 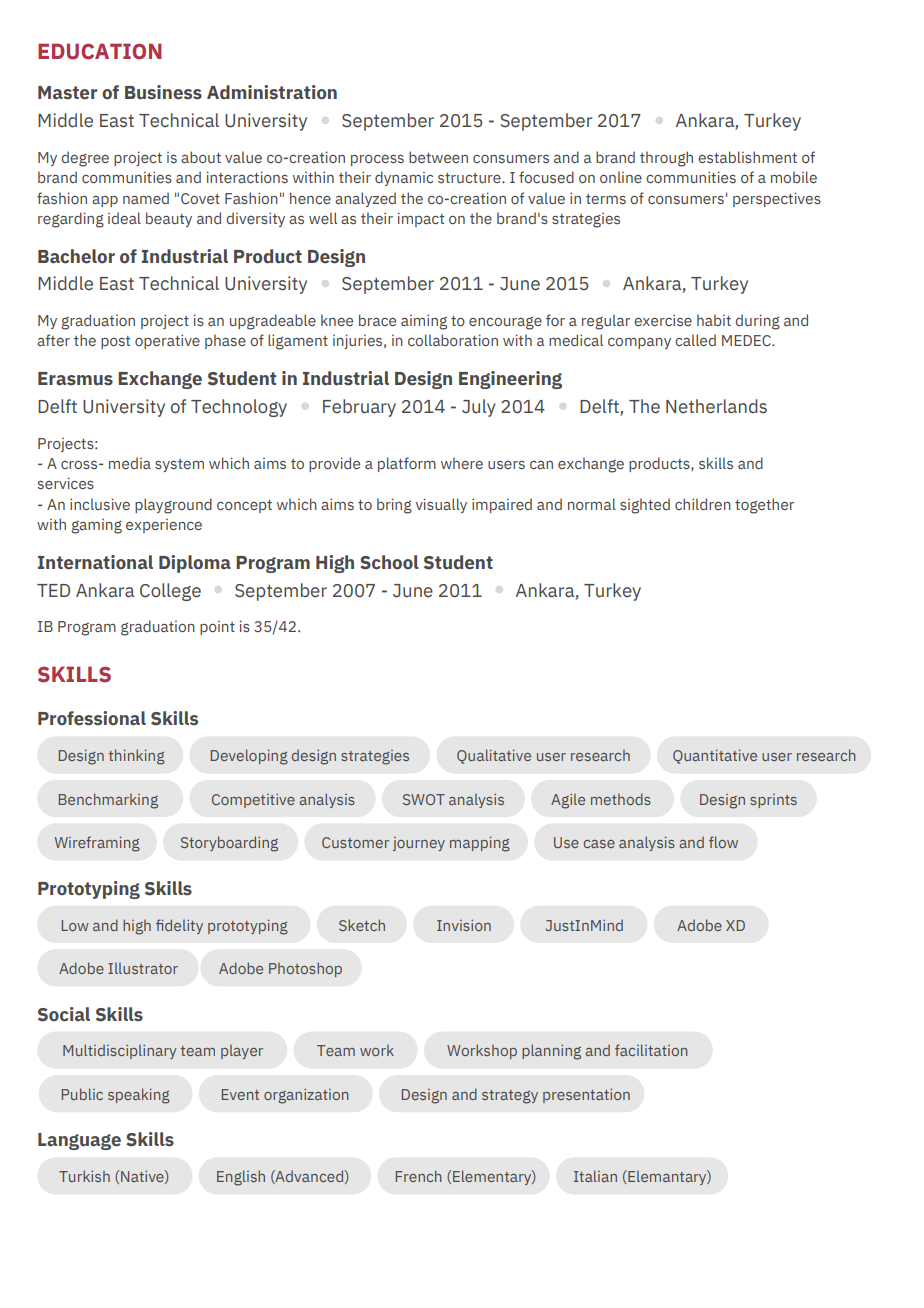 I want to click on between, so click(x=438, y=157).
